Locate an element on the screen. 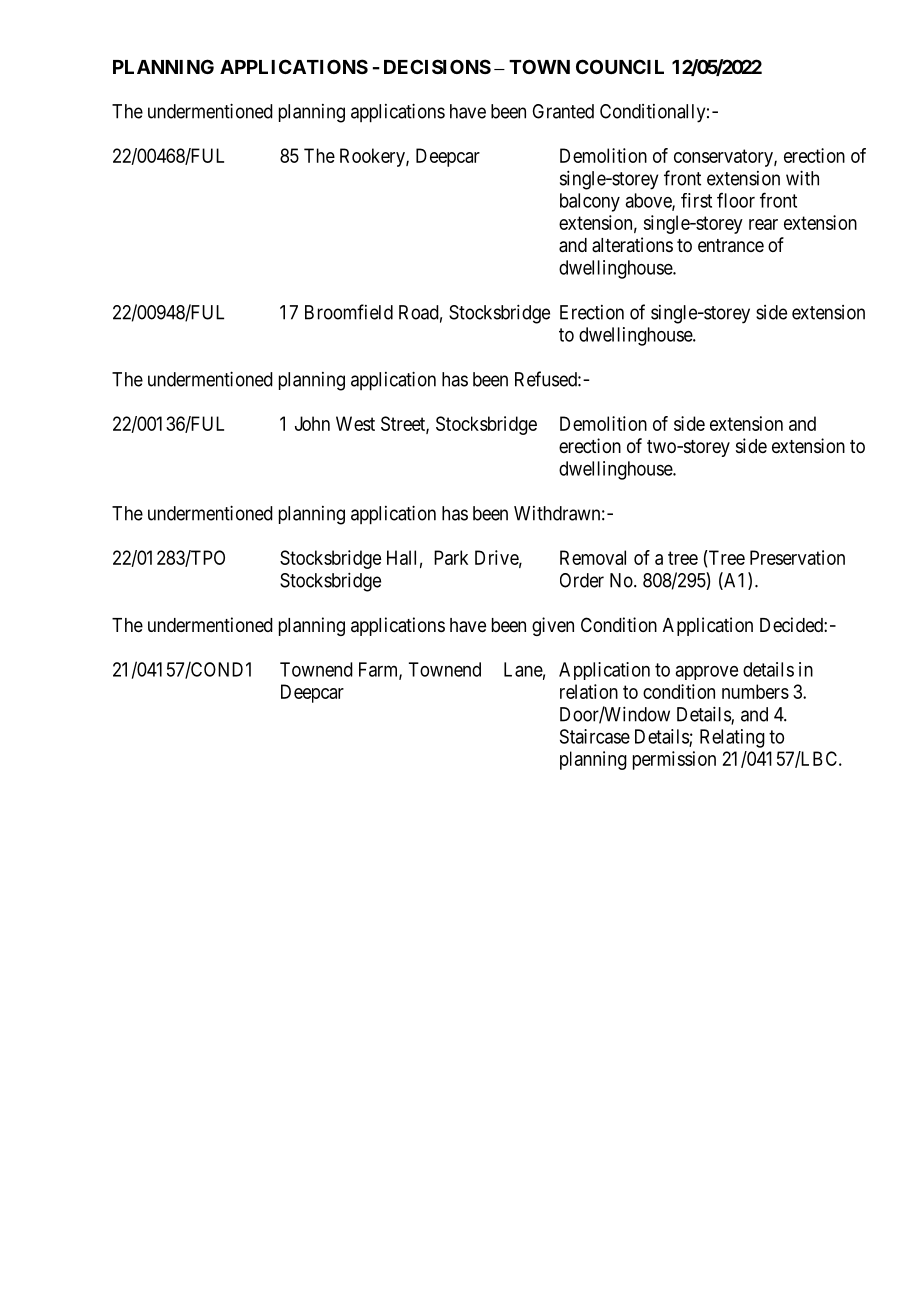 This screenshot has height=1308, width=924. entrance is located at coordinates (731, 246).
